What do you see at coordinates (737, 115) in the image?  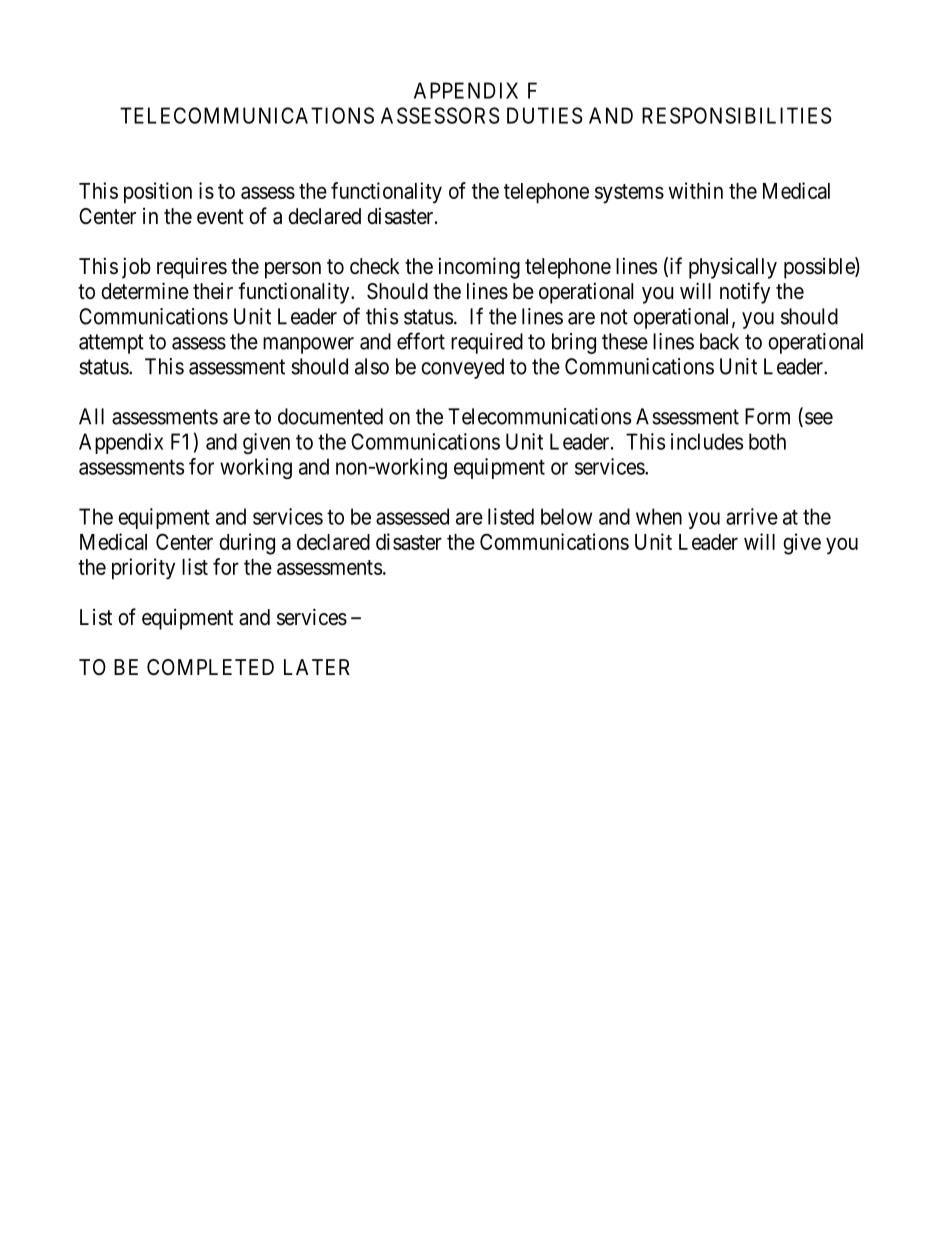 I see `RESPONSIBILITIES` at bounding box center [737, 115].
